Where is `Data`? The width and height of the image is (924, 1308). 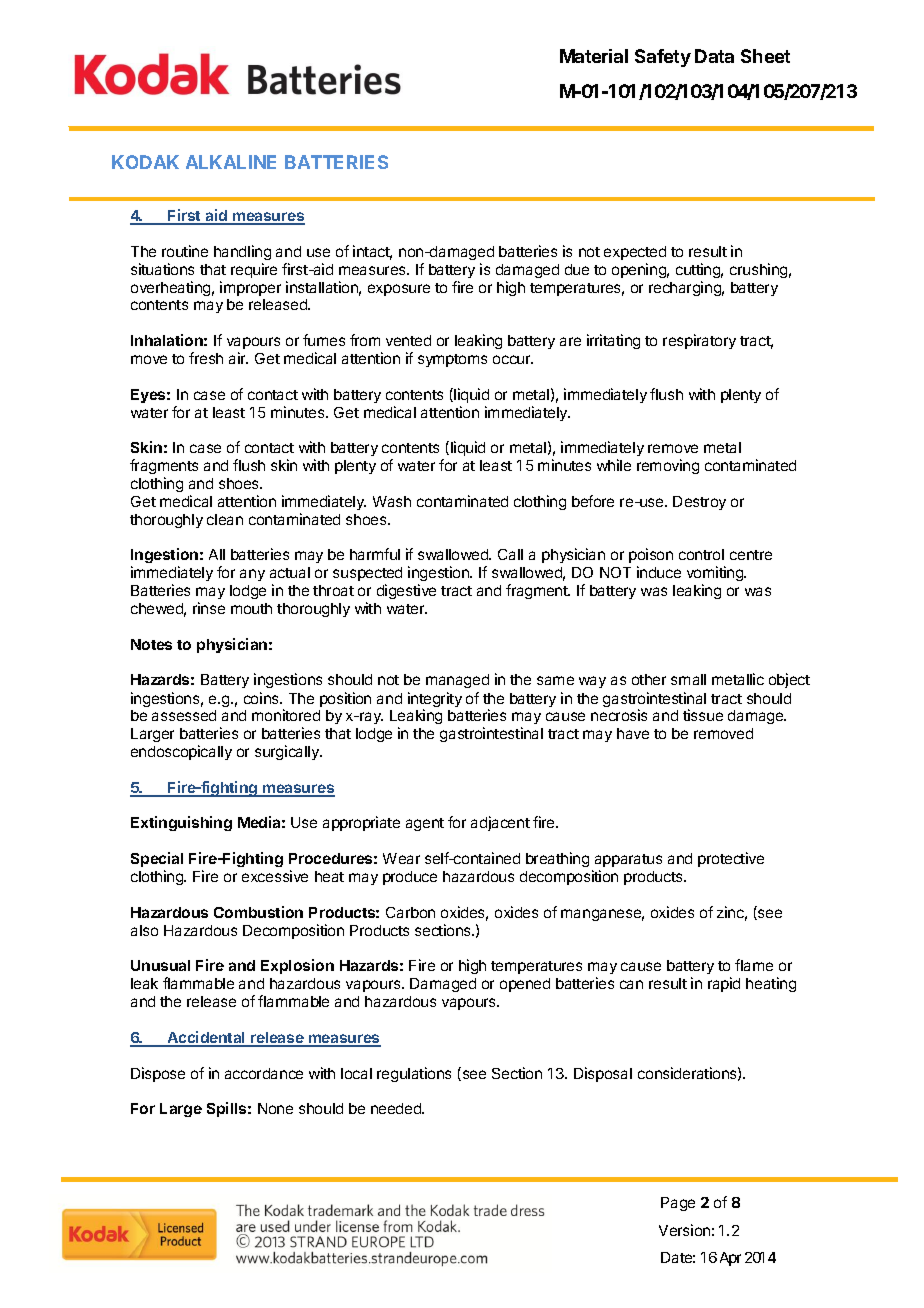
Data is located at coordinates (714, 56).
